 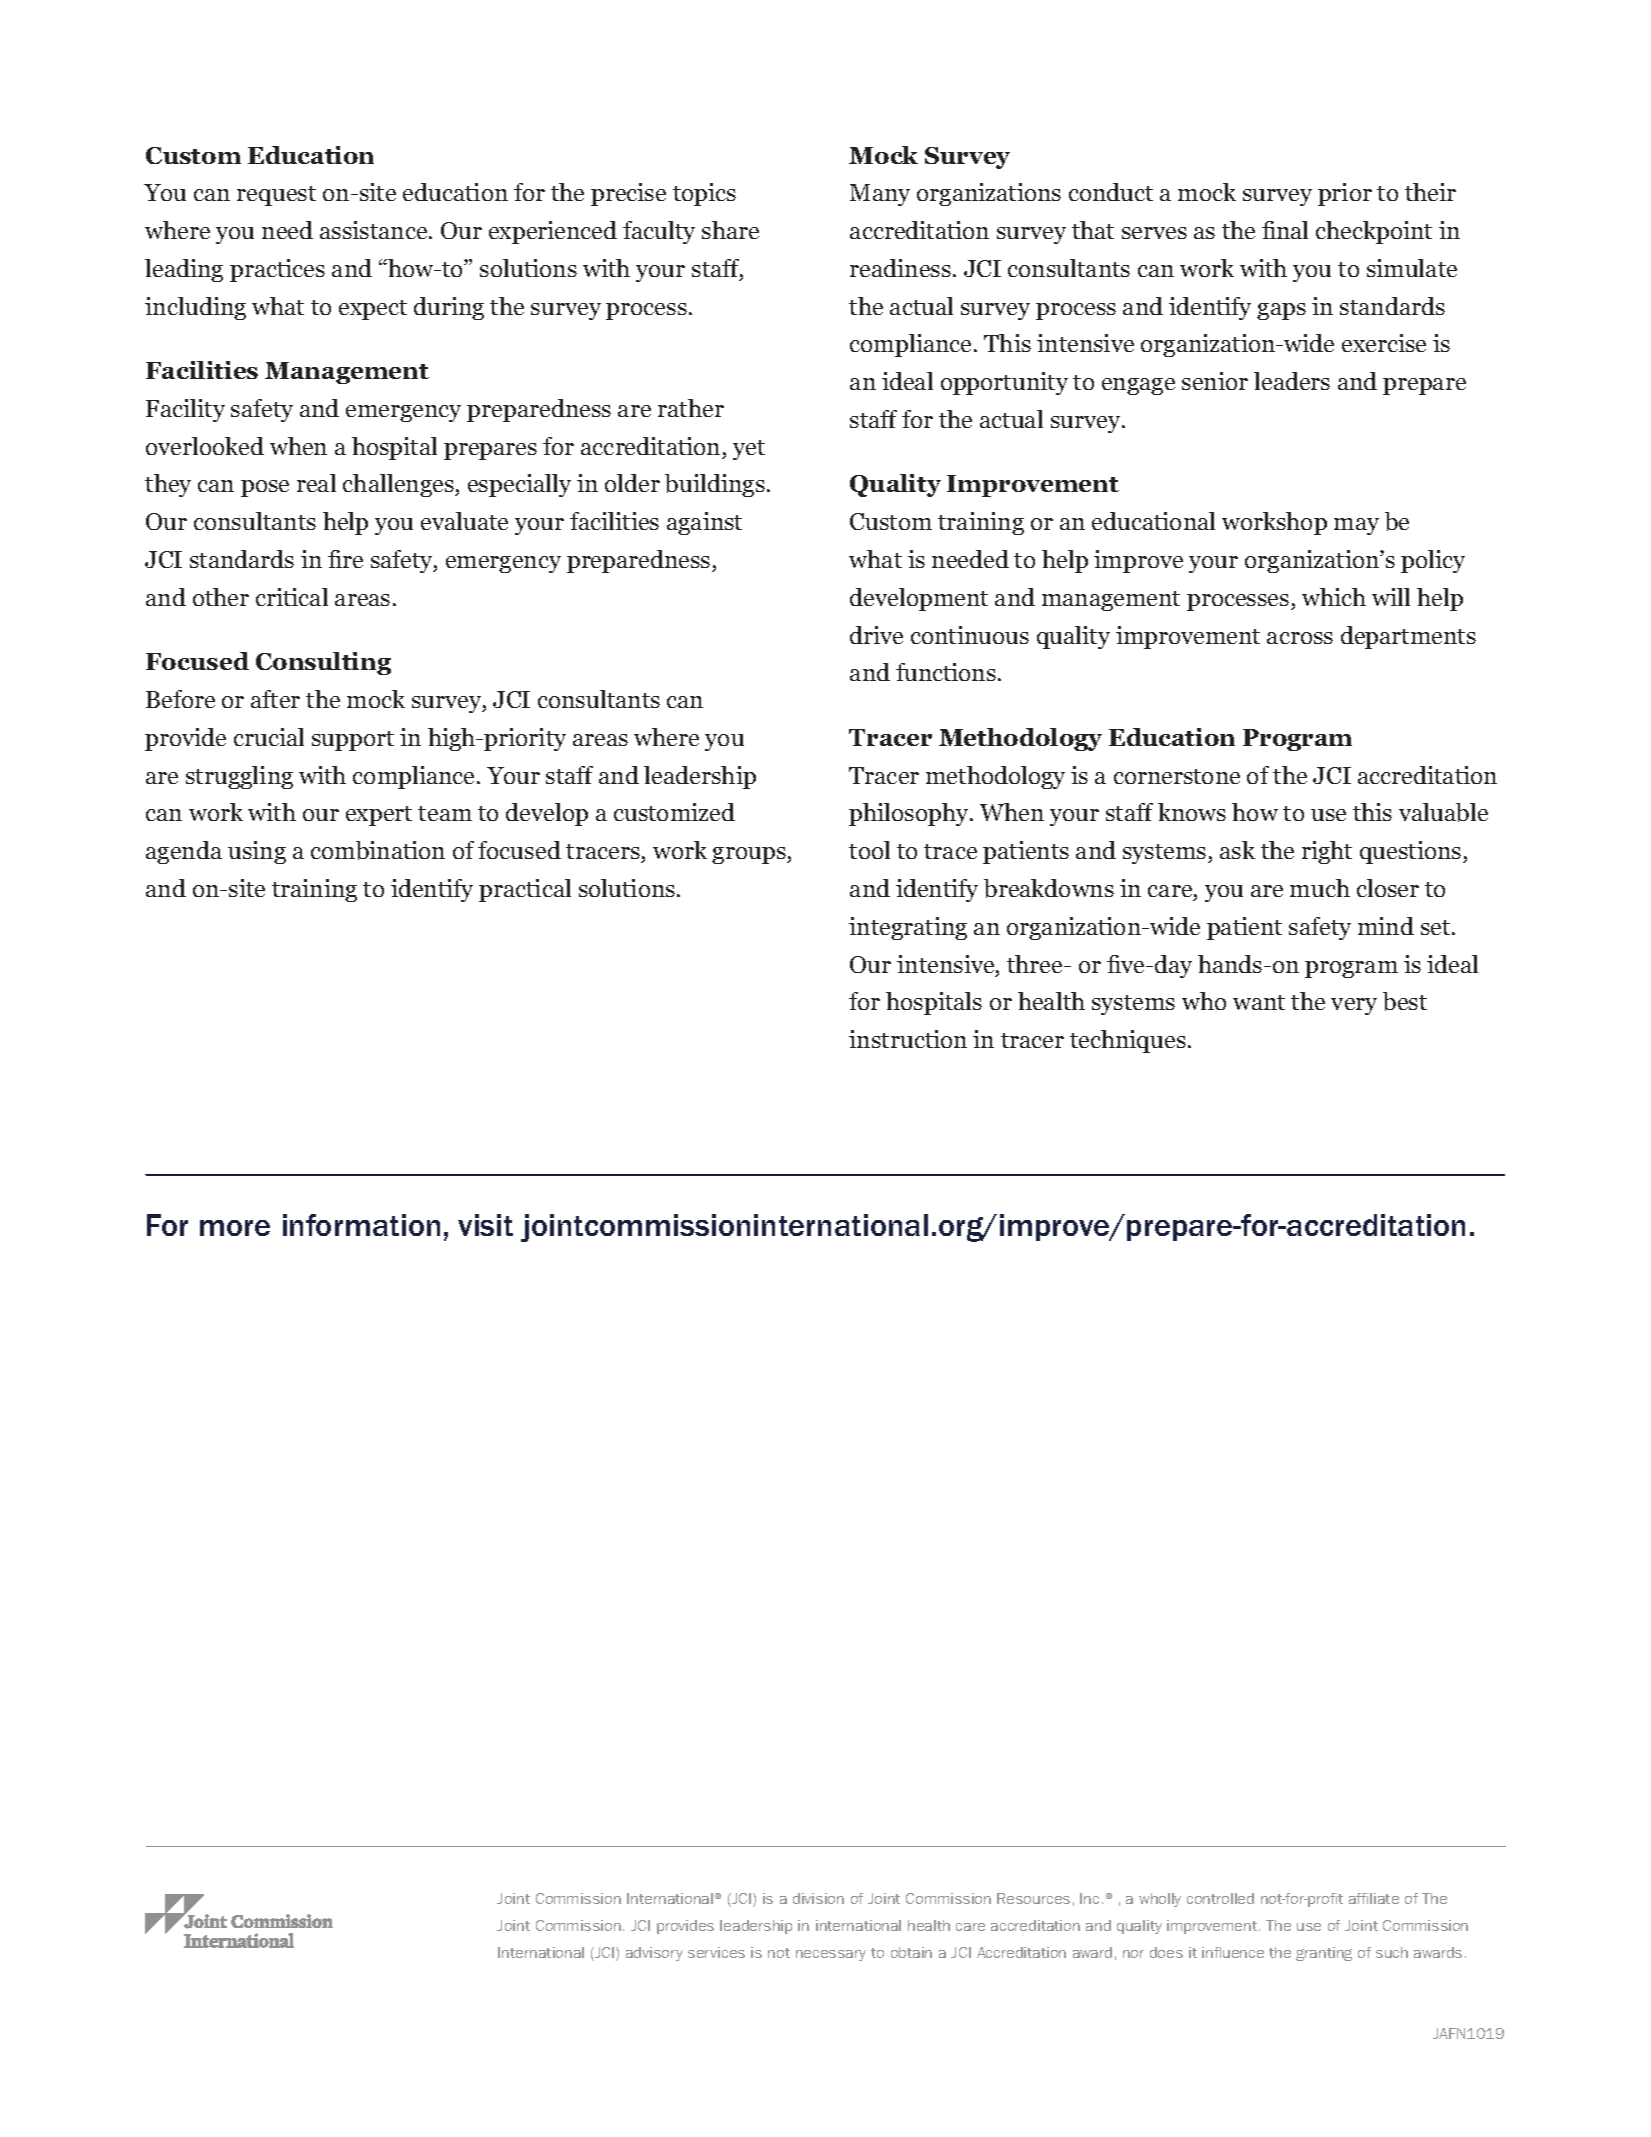 I want to click on tool, so click(x=869, y=850).
